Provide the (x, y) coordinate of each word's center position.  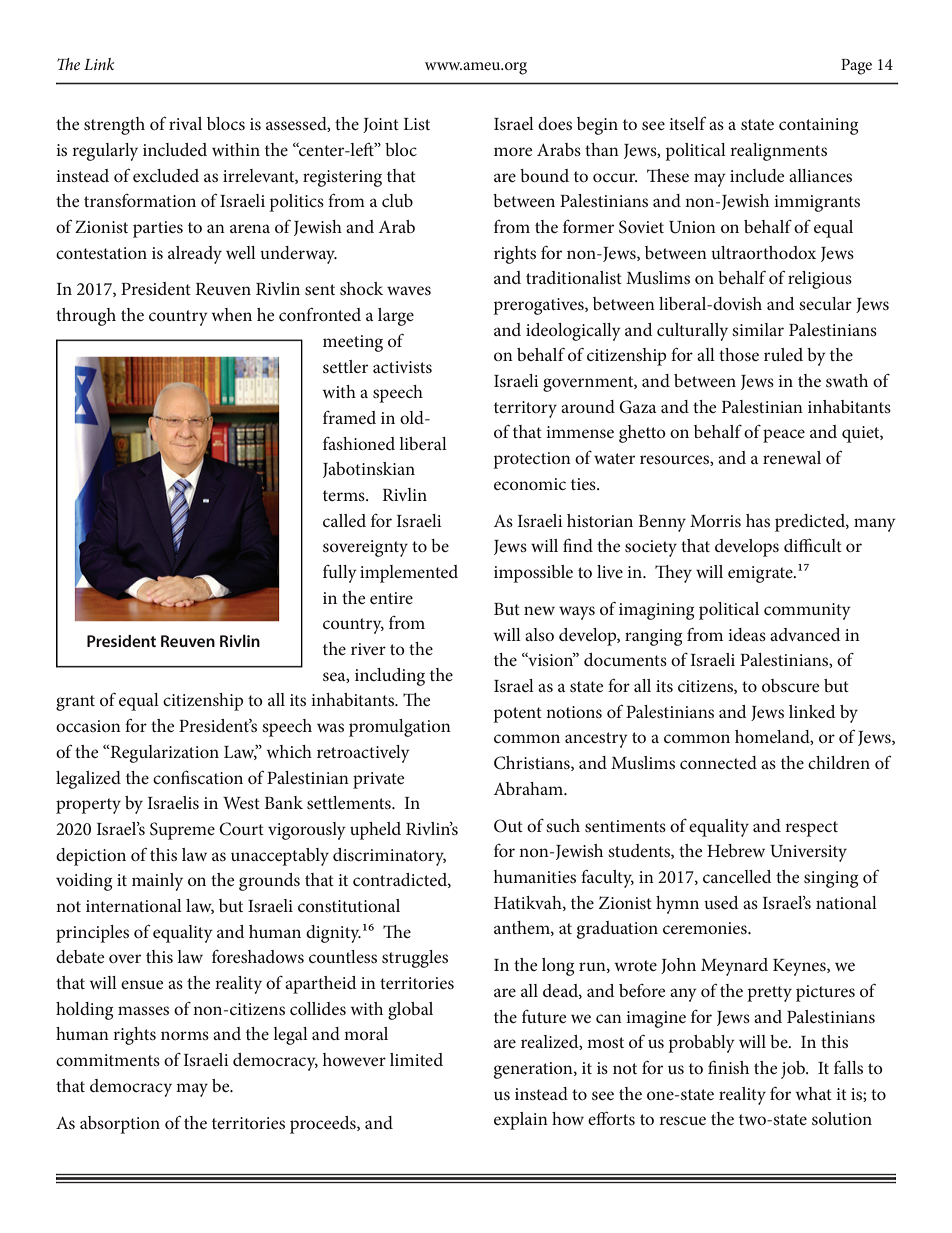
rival (185, 123)
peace (784, 436)
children (839, 762)
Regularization (163, 754)
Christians (533, 763)
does (555, 123)
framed (349, 417)
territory (525, 409)
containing (818, 126)
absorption (120, 1125)
